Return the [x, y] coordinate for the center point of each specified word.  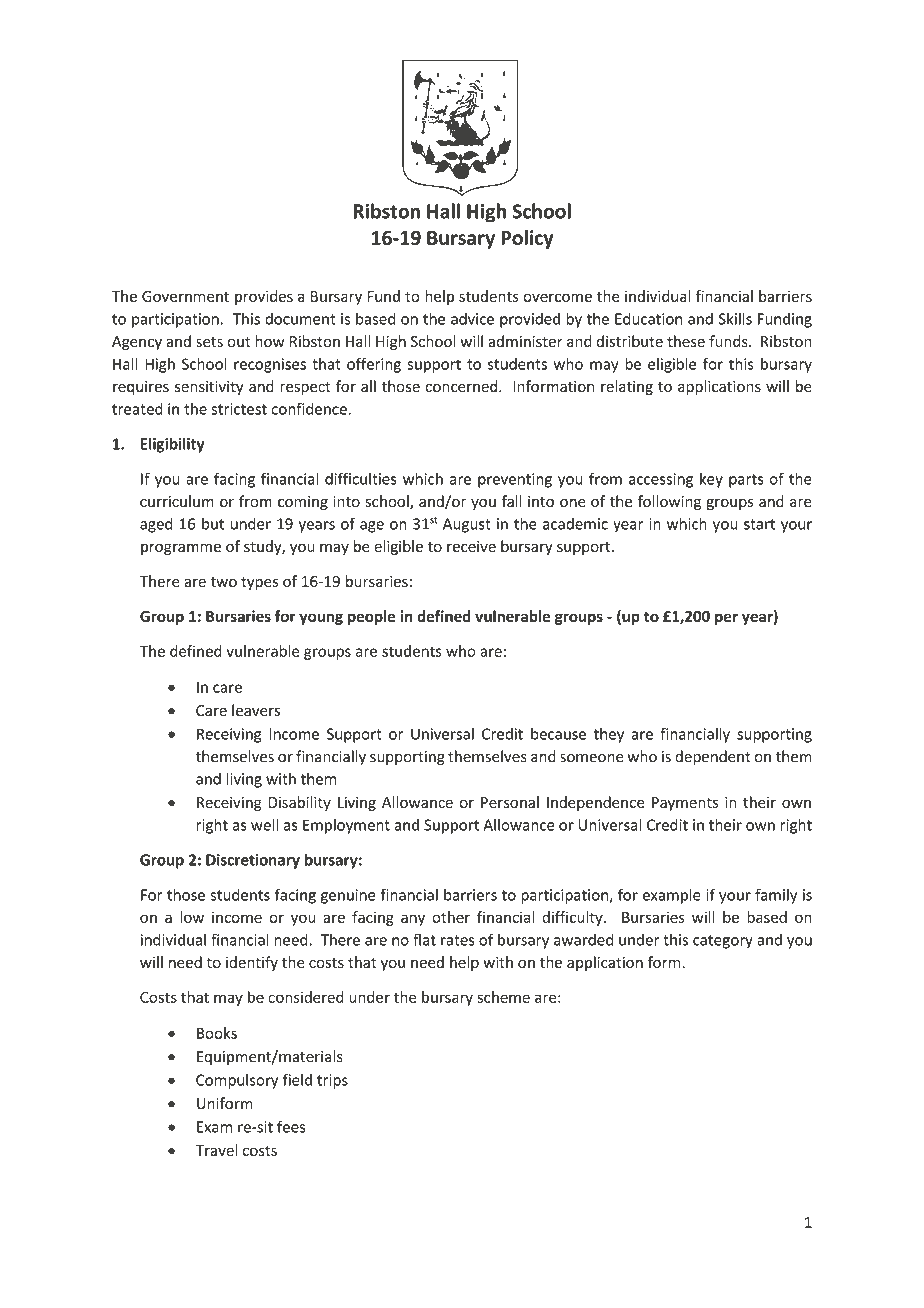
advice [472, 318]
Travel [216, 1150]
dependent [713, 757]
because [558, 734]
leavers [256, 710]
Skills [735, 318]
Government [185, 296]
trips [332, 1081]
